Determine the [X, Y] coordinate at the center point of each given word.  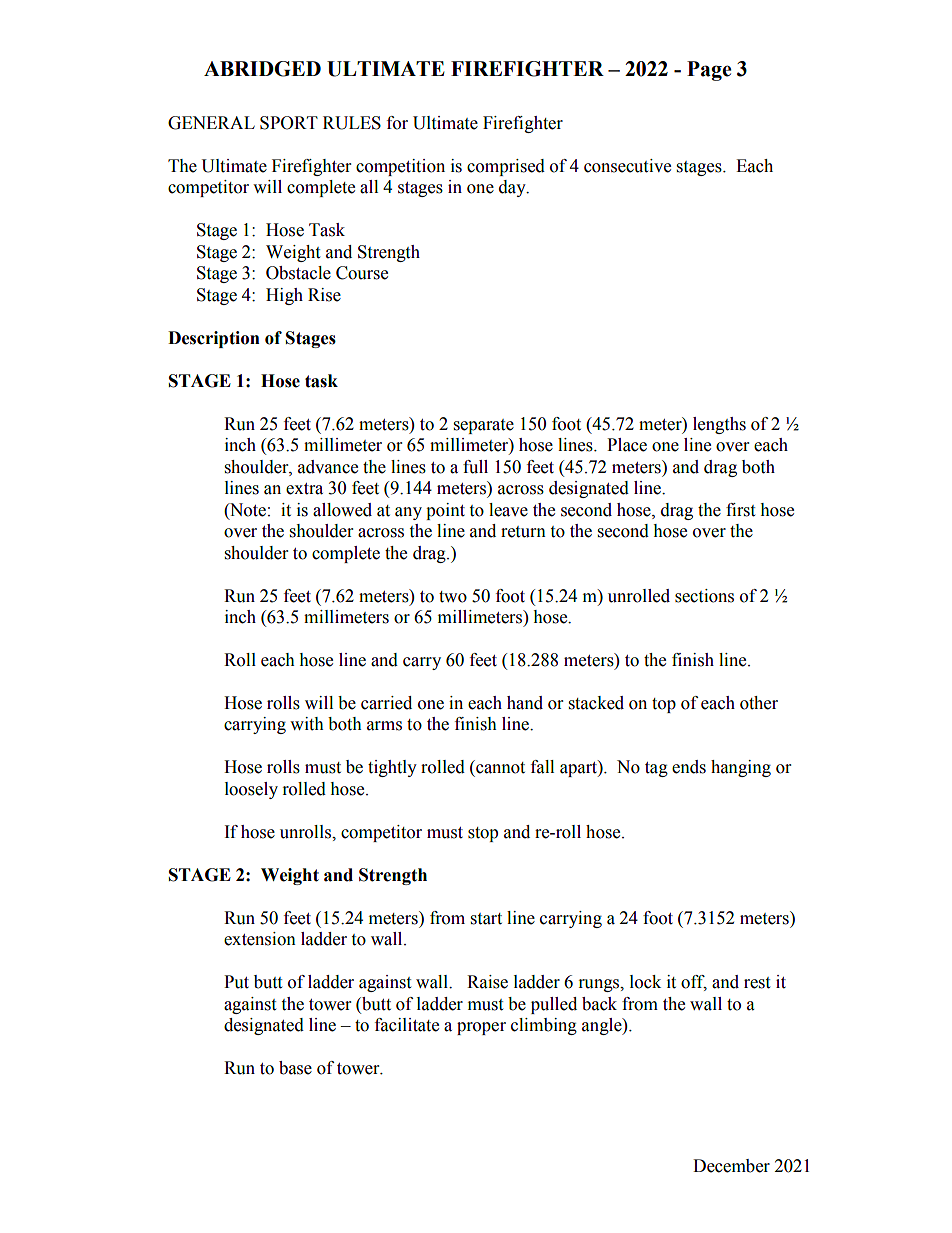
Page [709, 71]
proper [481, 1028]
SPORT [289, 123]
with [307, 724]
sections [704, 596]
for [397, 123]
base [295, 1068]
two [453, 597]
